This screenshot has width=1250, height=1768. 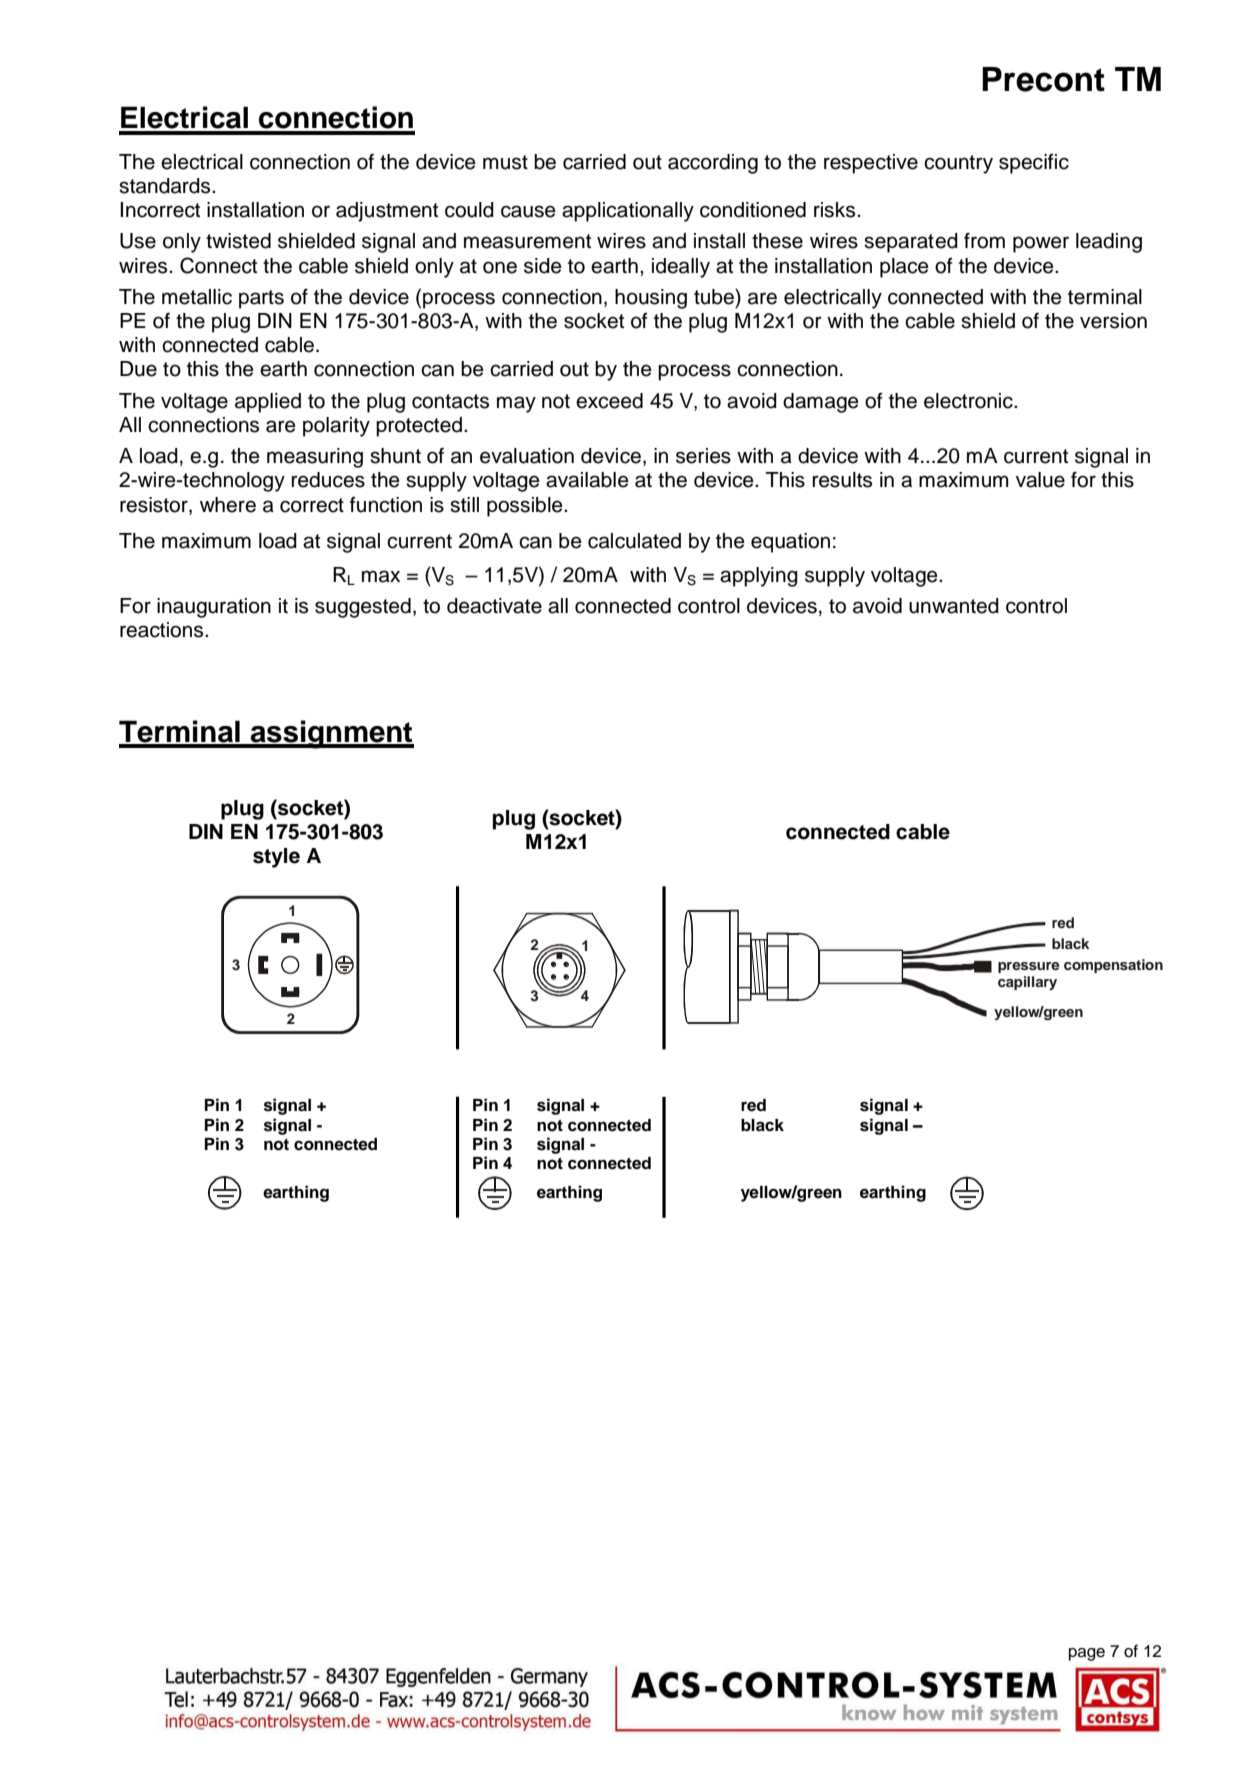 I want to click on pressure, so click(x=1029, y=967).
